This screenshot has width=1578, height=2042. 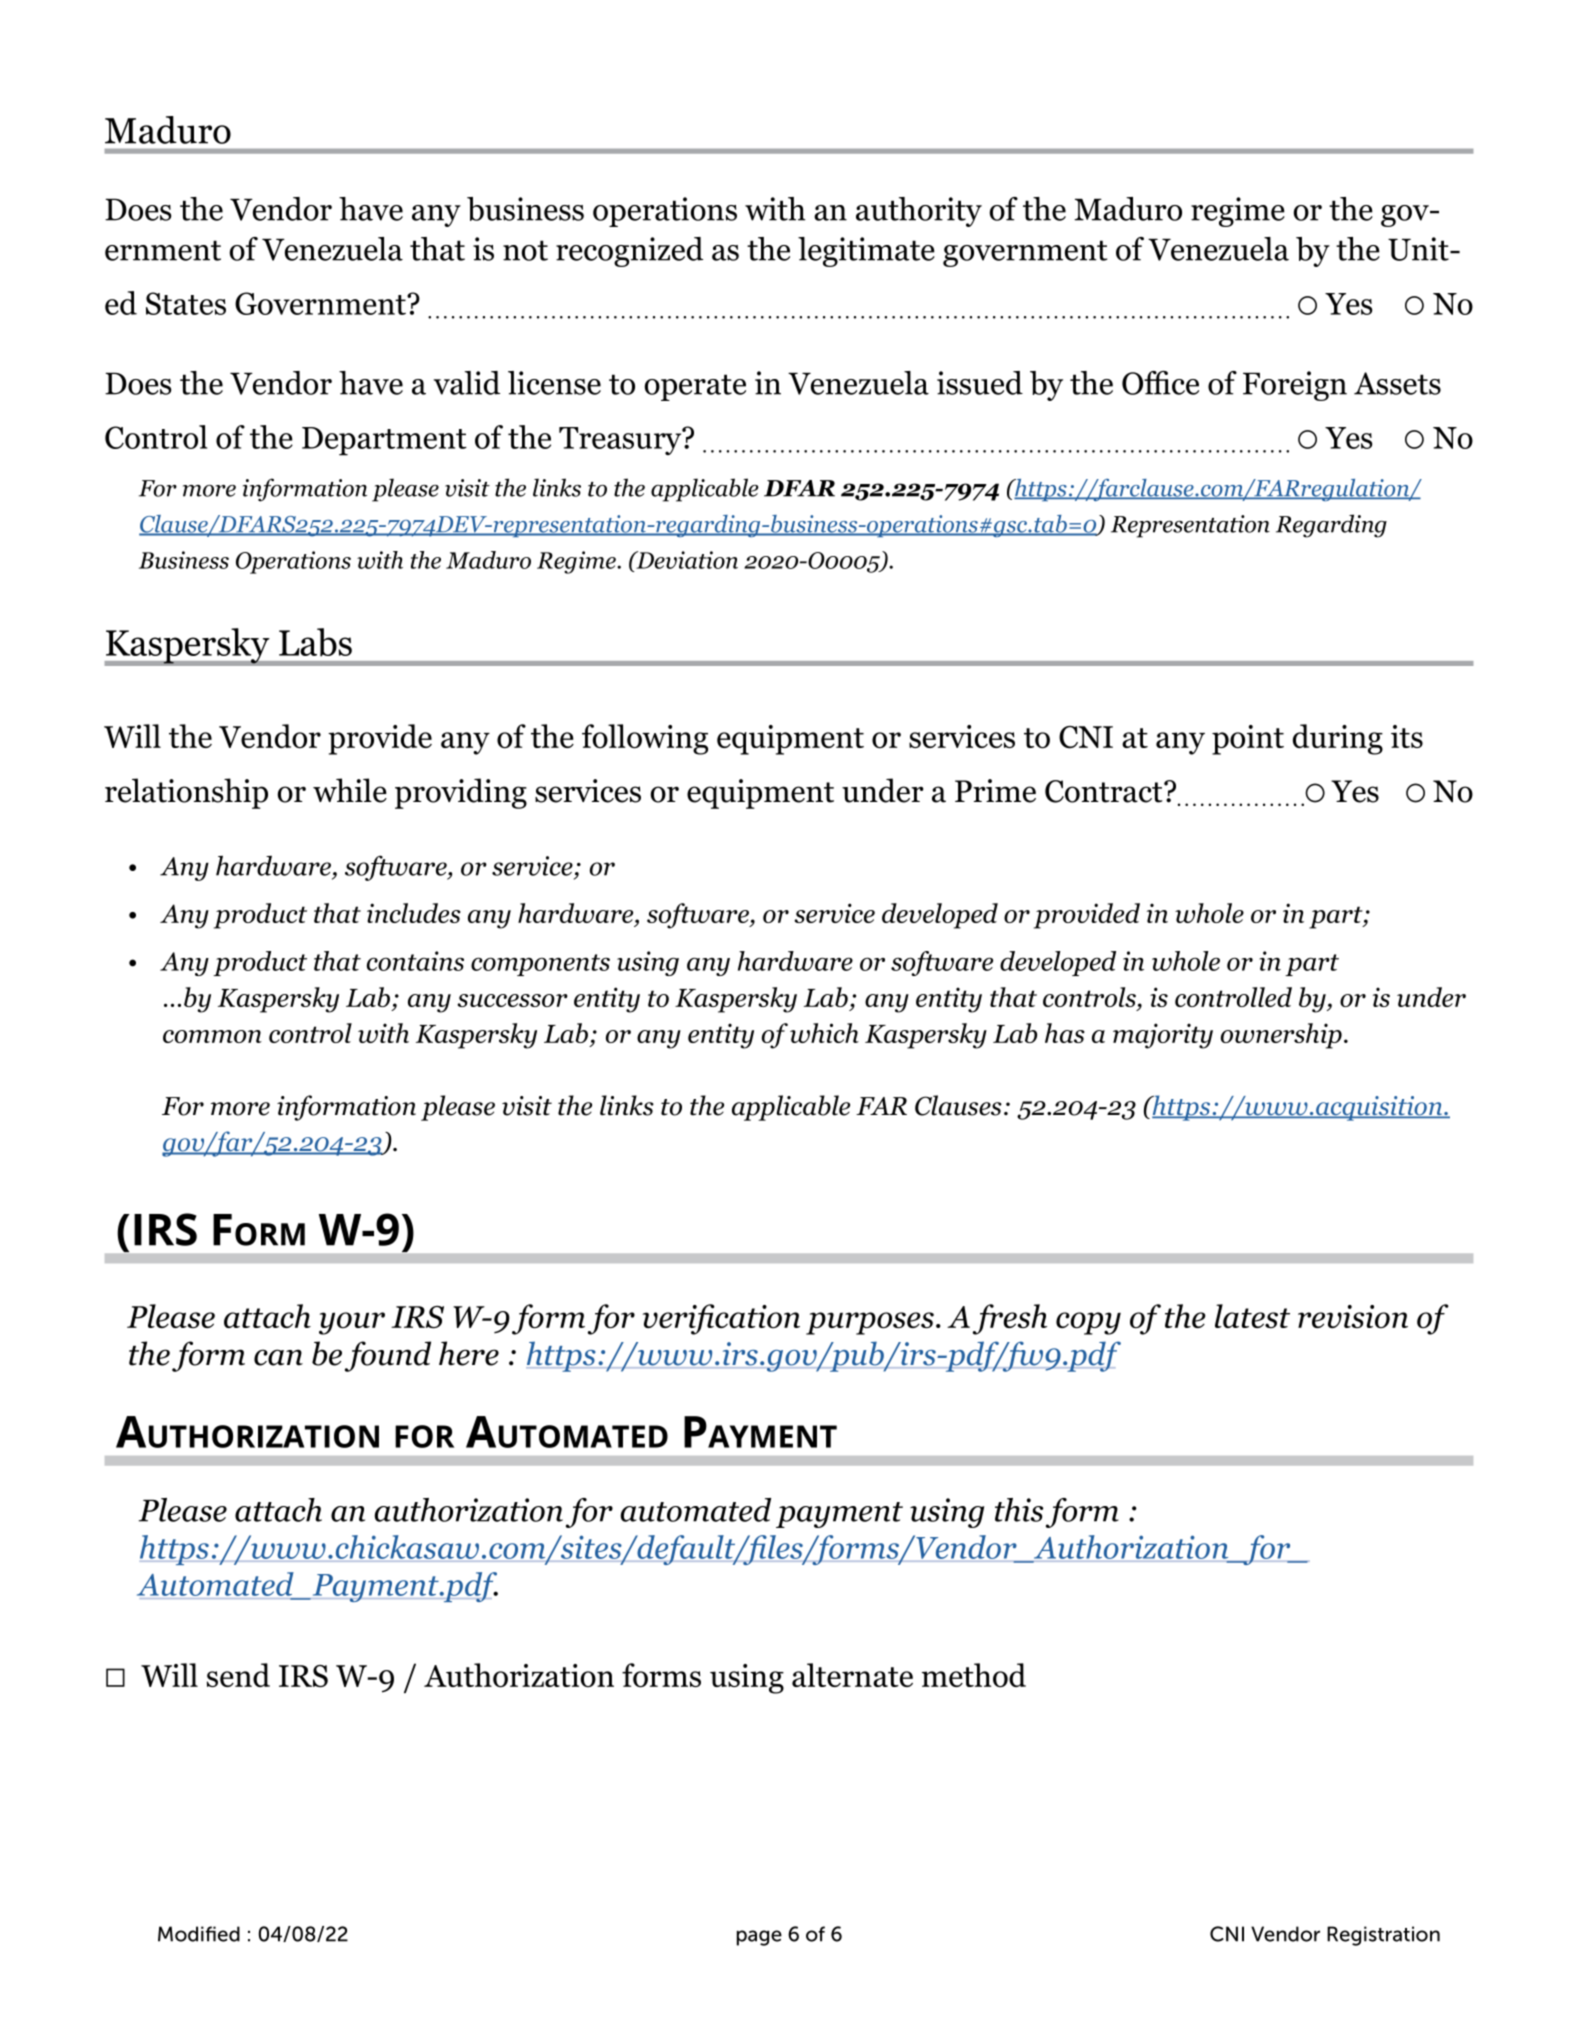 I want to click on not, so click(x=525, y=250).
